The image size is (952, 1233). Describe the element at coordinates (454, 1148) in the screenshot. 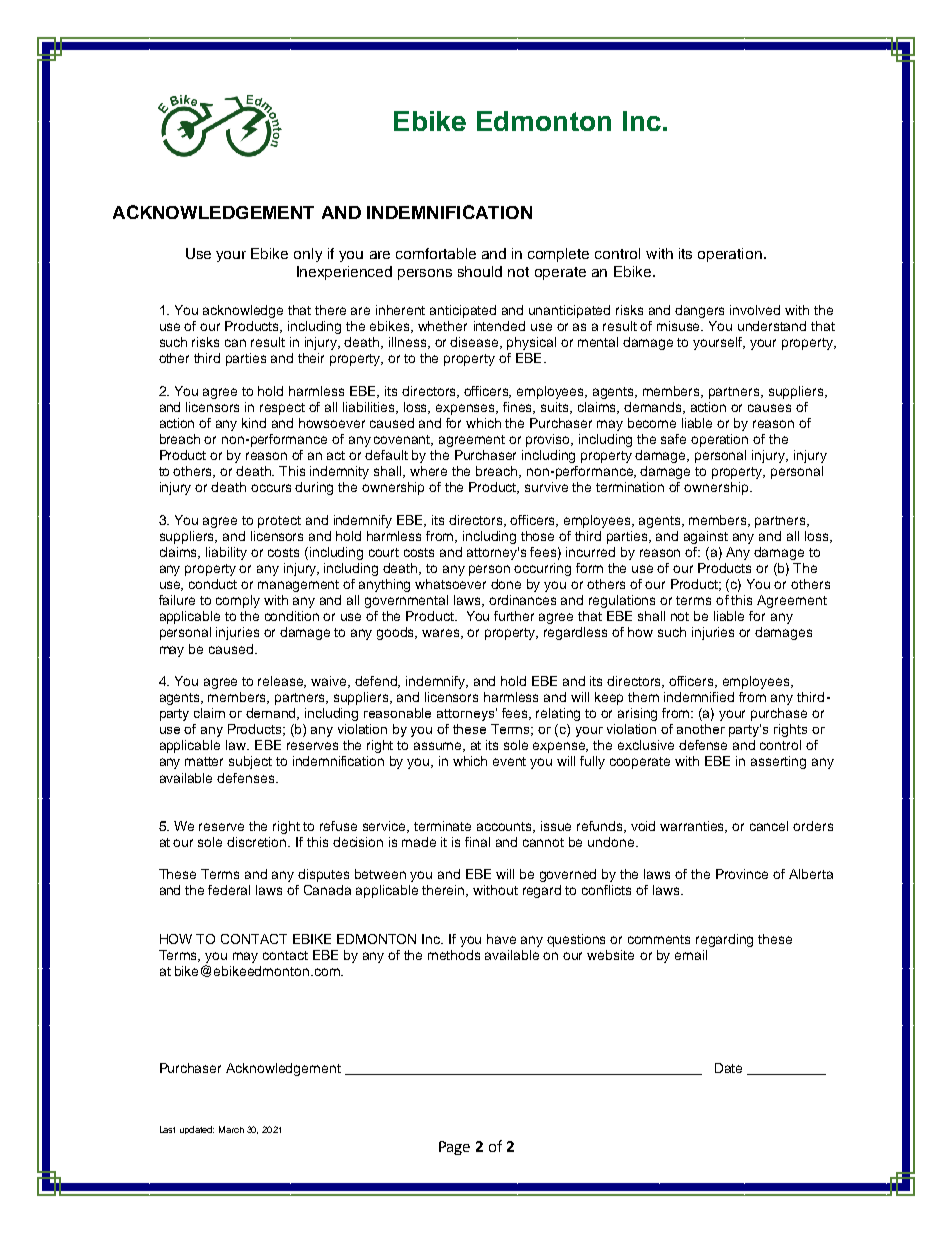

I see `Page` at that location.
